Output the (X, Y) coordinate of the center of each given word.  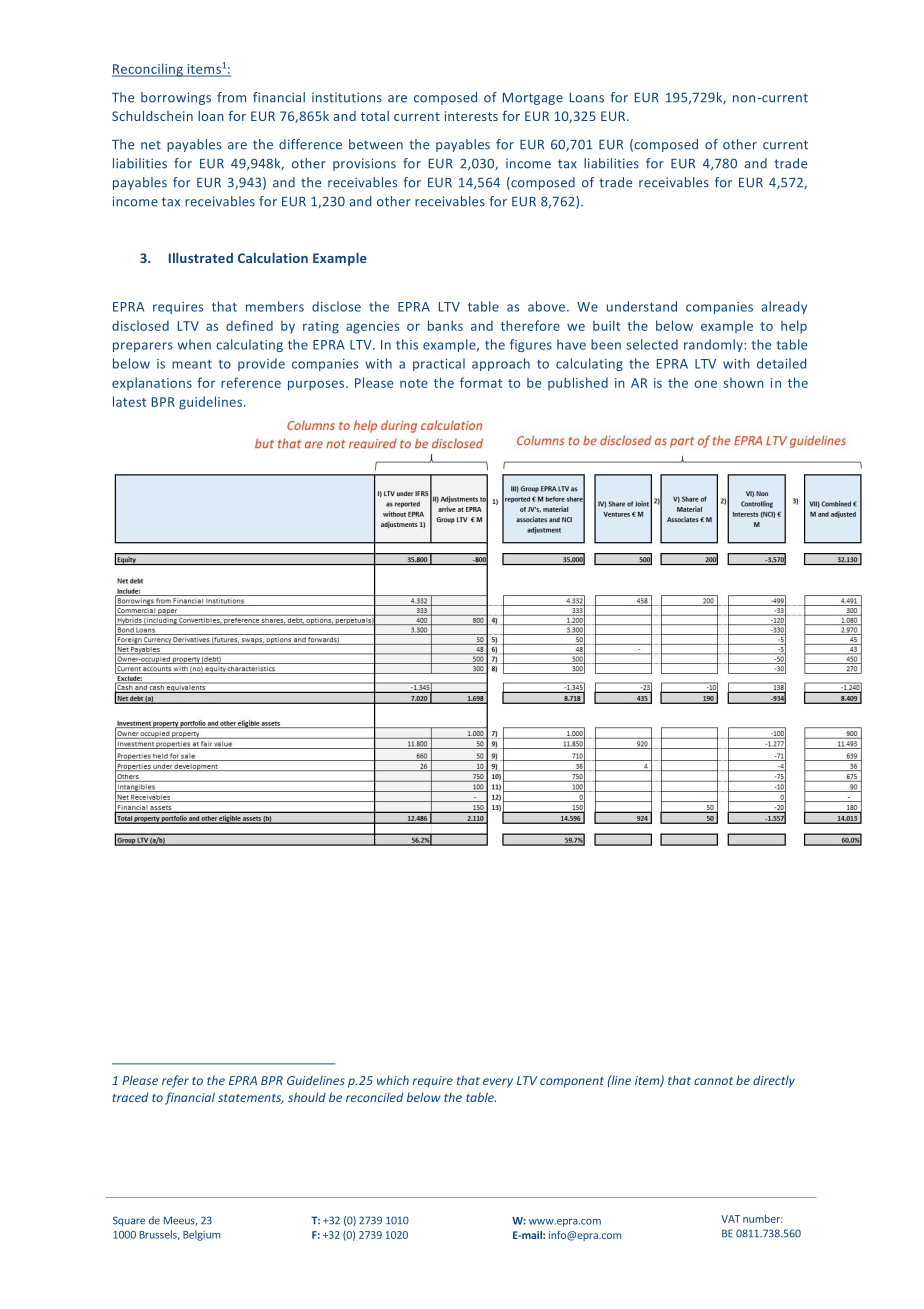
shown (744, 383)
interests (471, 116)
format (481, 382)
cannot (713, 1081)
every (498, 1083)
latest (129, 401)
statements (251, 1099)
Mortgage (533, 99)
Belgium (201, 1235)
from (231, 97)
